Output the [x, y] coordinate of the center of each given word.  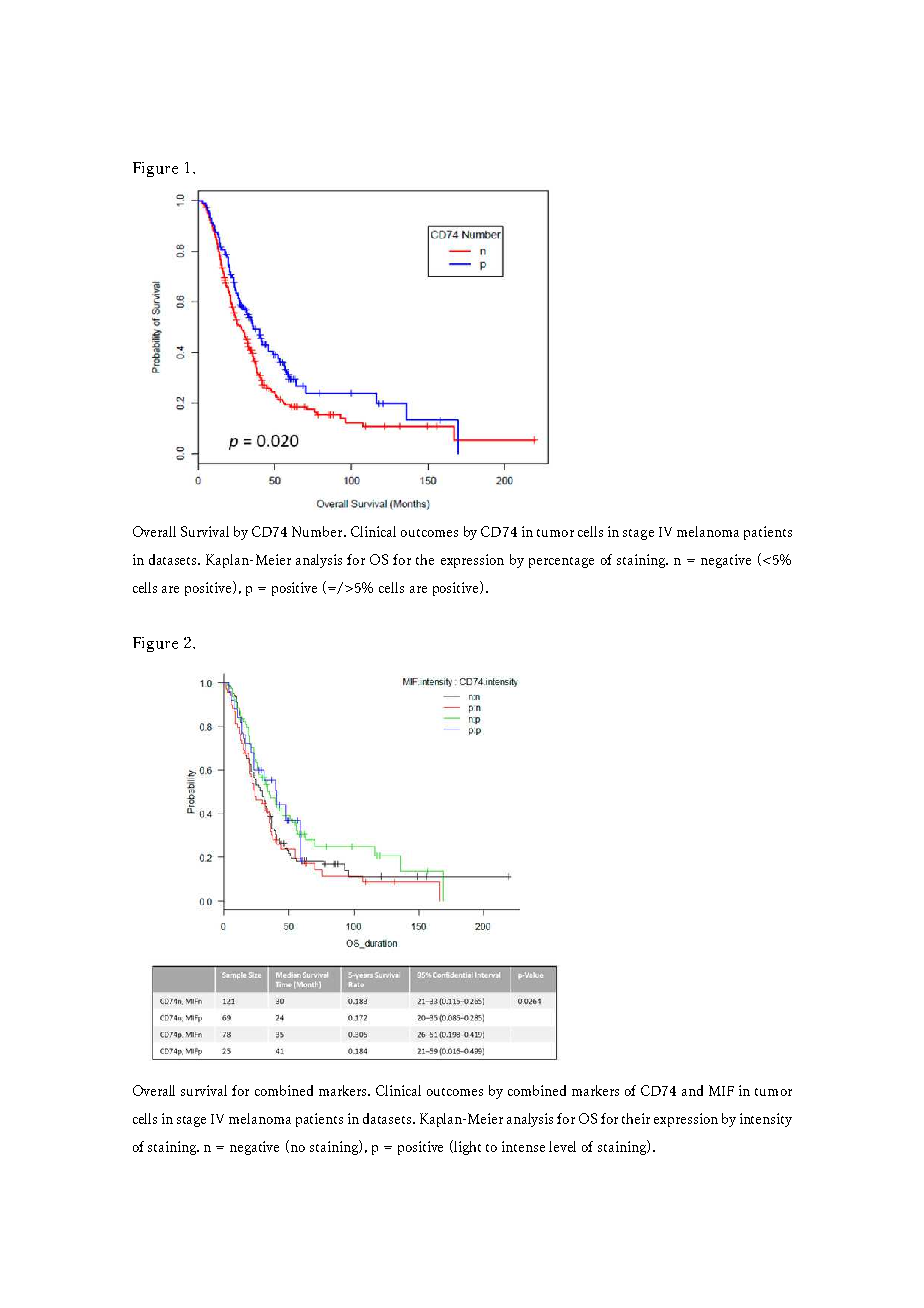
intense [523, 1146]
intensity [766, 1120]
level [562, 1146]
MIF [721, 1090]
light [466, 1147]
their [636, 1118]
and [692, 1090]
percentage [561, 562]
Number [318, 531]
